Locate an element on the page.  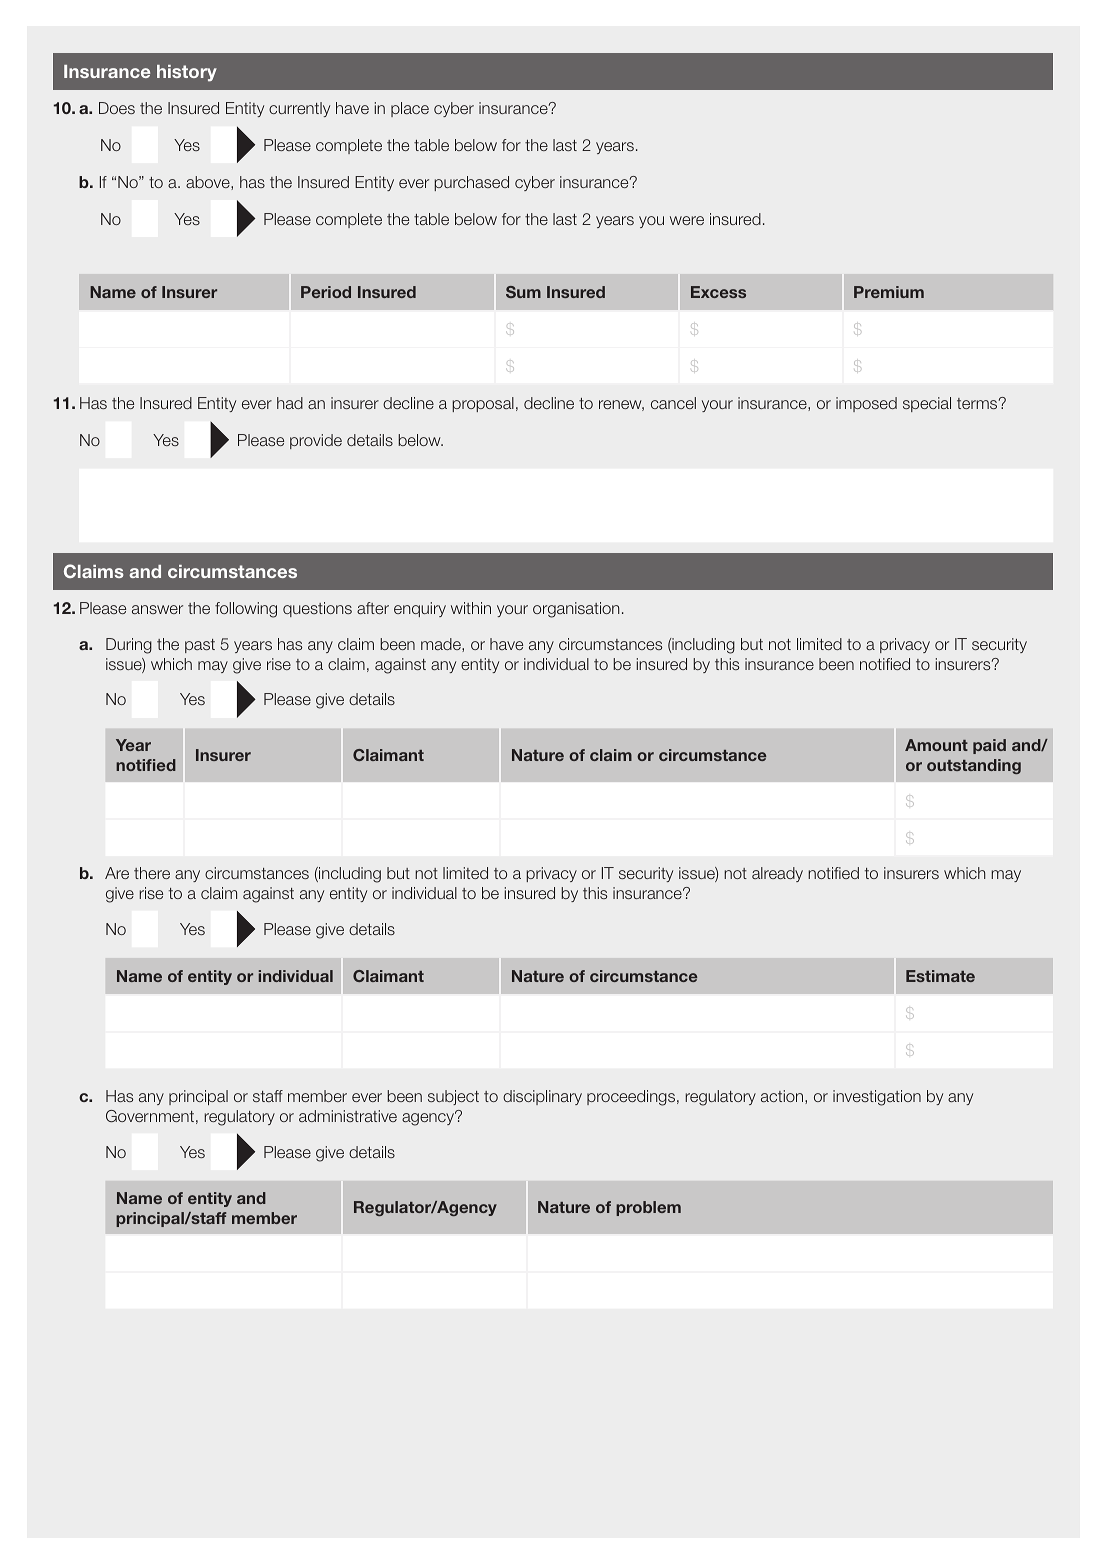
purchased is located at coordinates (471, 183).
